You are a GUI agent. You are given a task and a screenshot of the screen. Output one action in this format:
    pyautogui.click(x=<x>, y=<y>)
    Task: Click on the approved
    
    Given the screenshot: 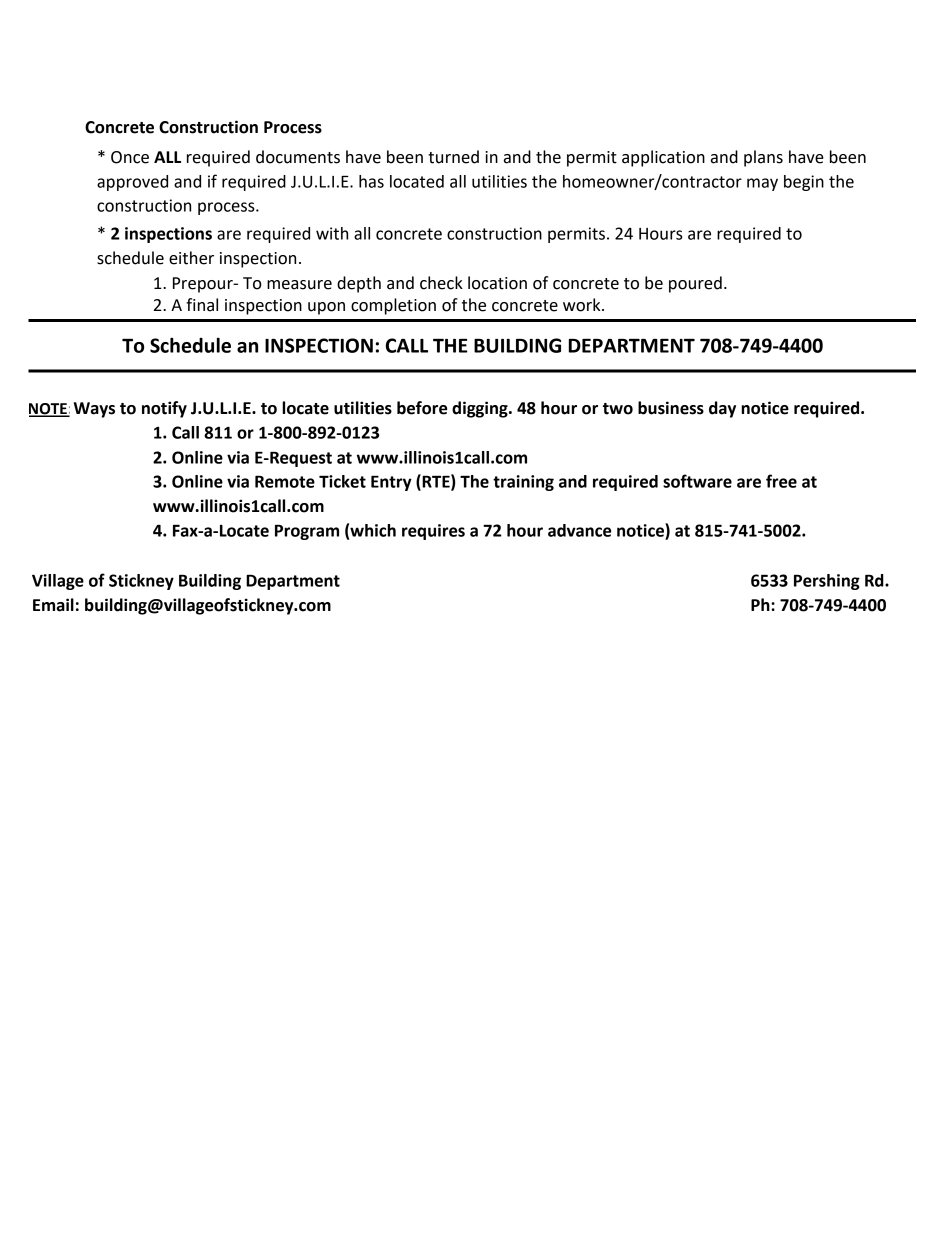 What is the action you would take?
    pyautogui.click(x=132, y=183)
